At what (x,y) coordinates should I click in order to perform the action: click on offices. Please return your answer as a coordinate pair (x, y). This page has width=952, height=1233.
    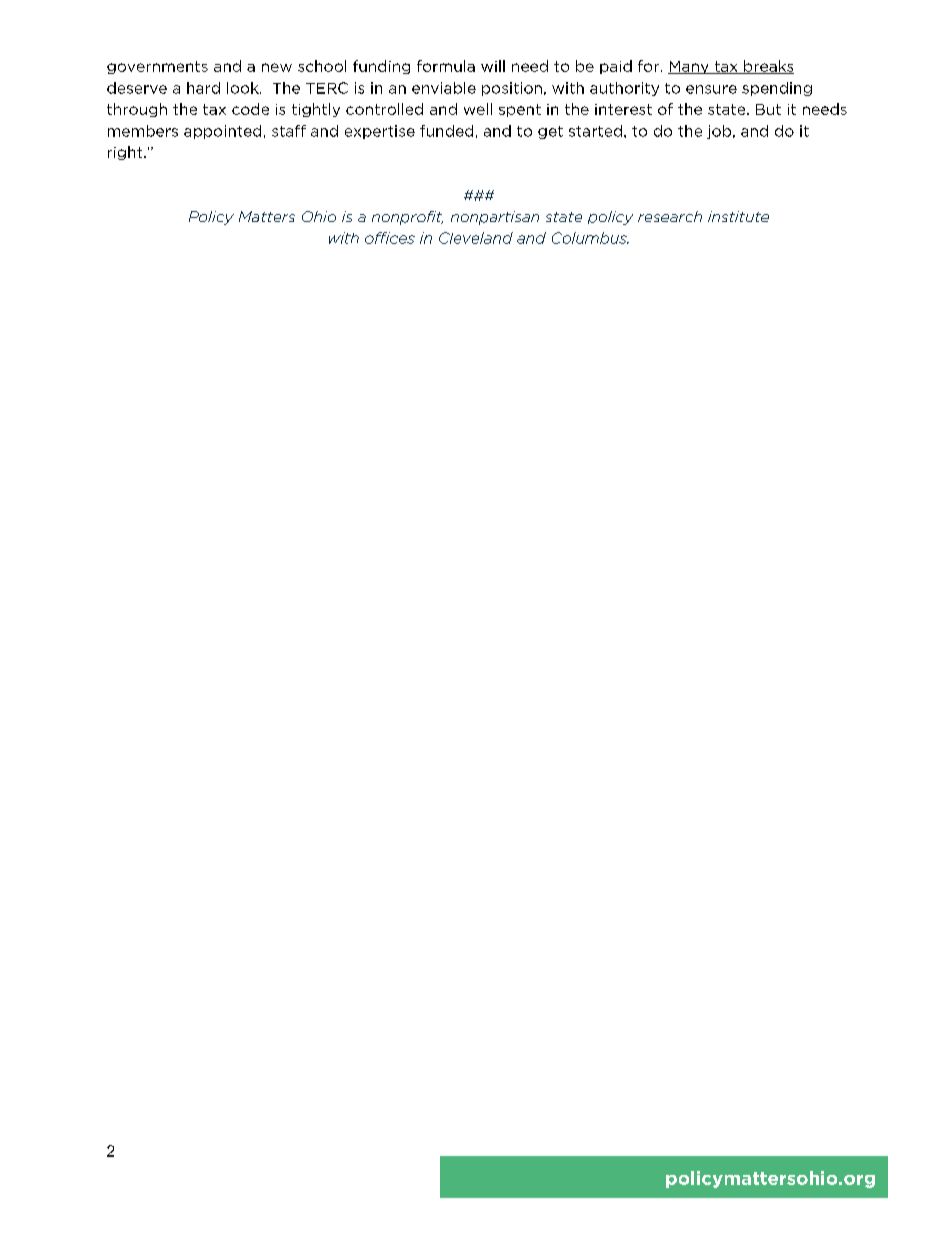
    Looking at the image, I should click on (390, 238).
